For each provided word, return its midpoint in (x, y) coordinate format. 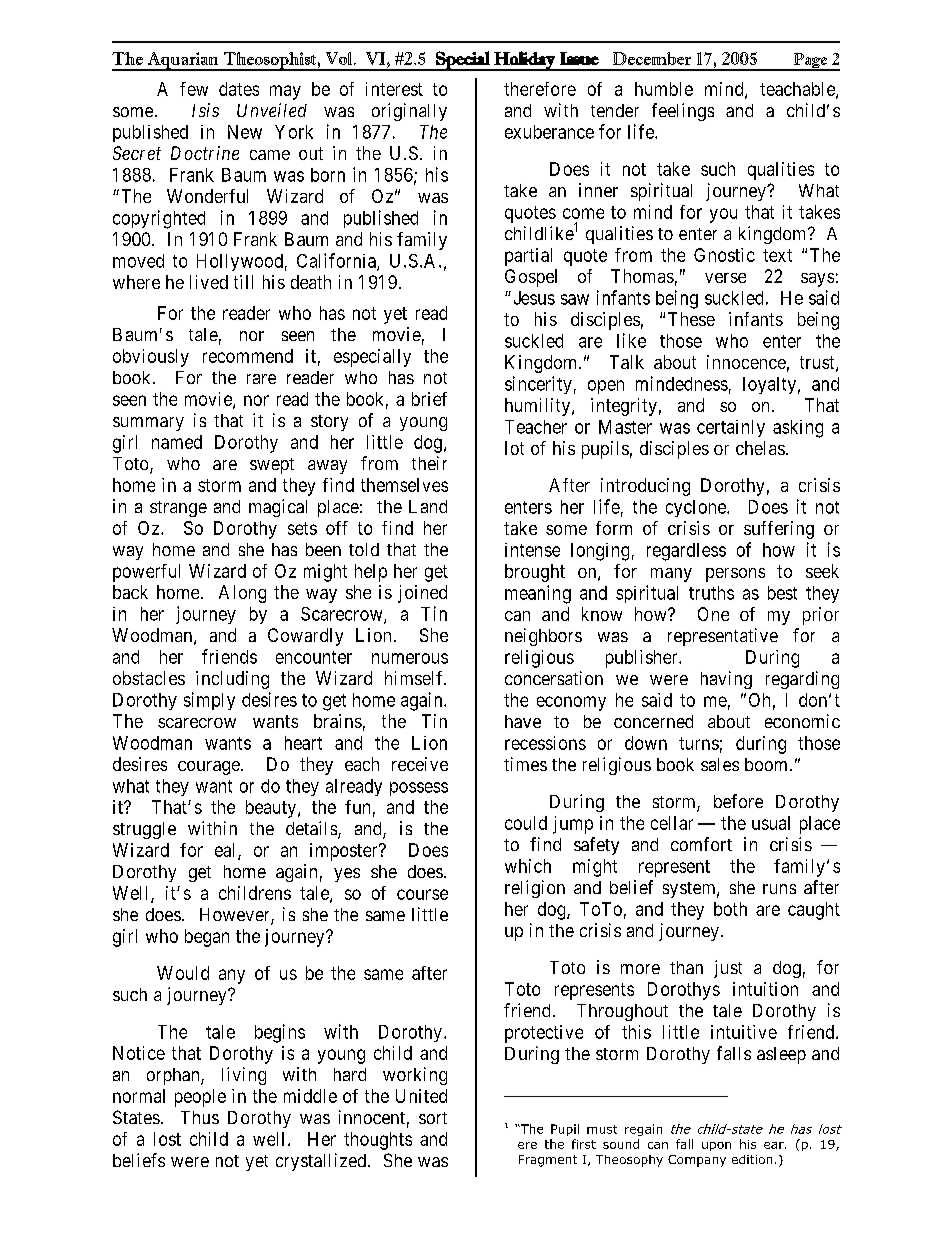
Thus (200, 1117)
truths (711, 593)
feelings (683, 112)
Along (242, 594)
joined (422, 594)
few (194, 89)
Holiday (524, 61)
